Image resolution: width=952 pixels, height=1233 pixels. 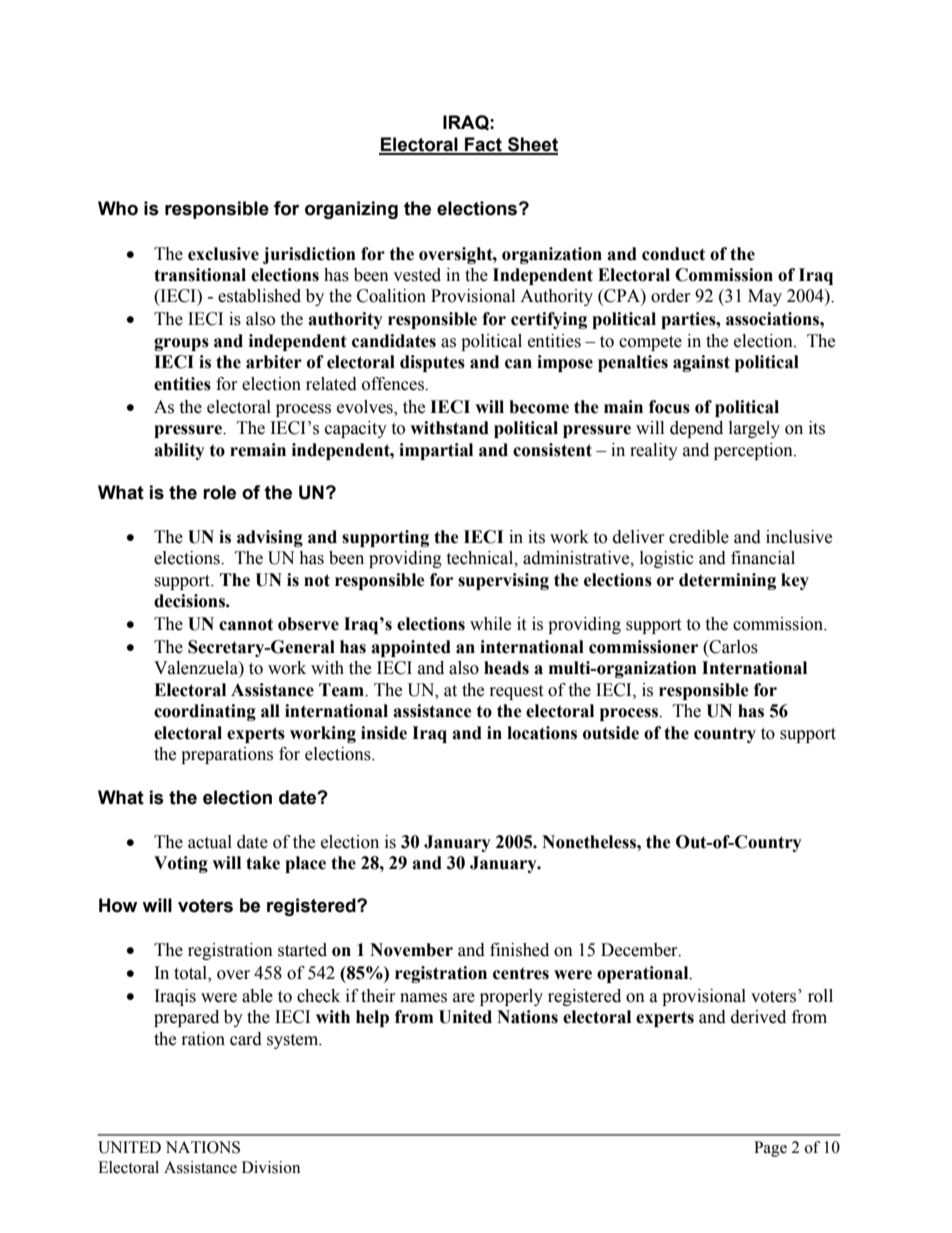 What do you see at coordinates (770, 1149) in the screenshot?
I see `Page` at bounding box center [770, 1149].
